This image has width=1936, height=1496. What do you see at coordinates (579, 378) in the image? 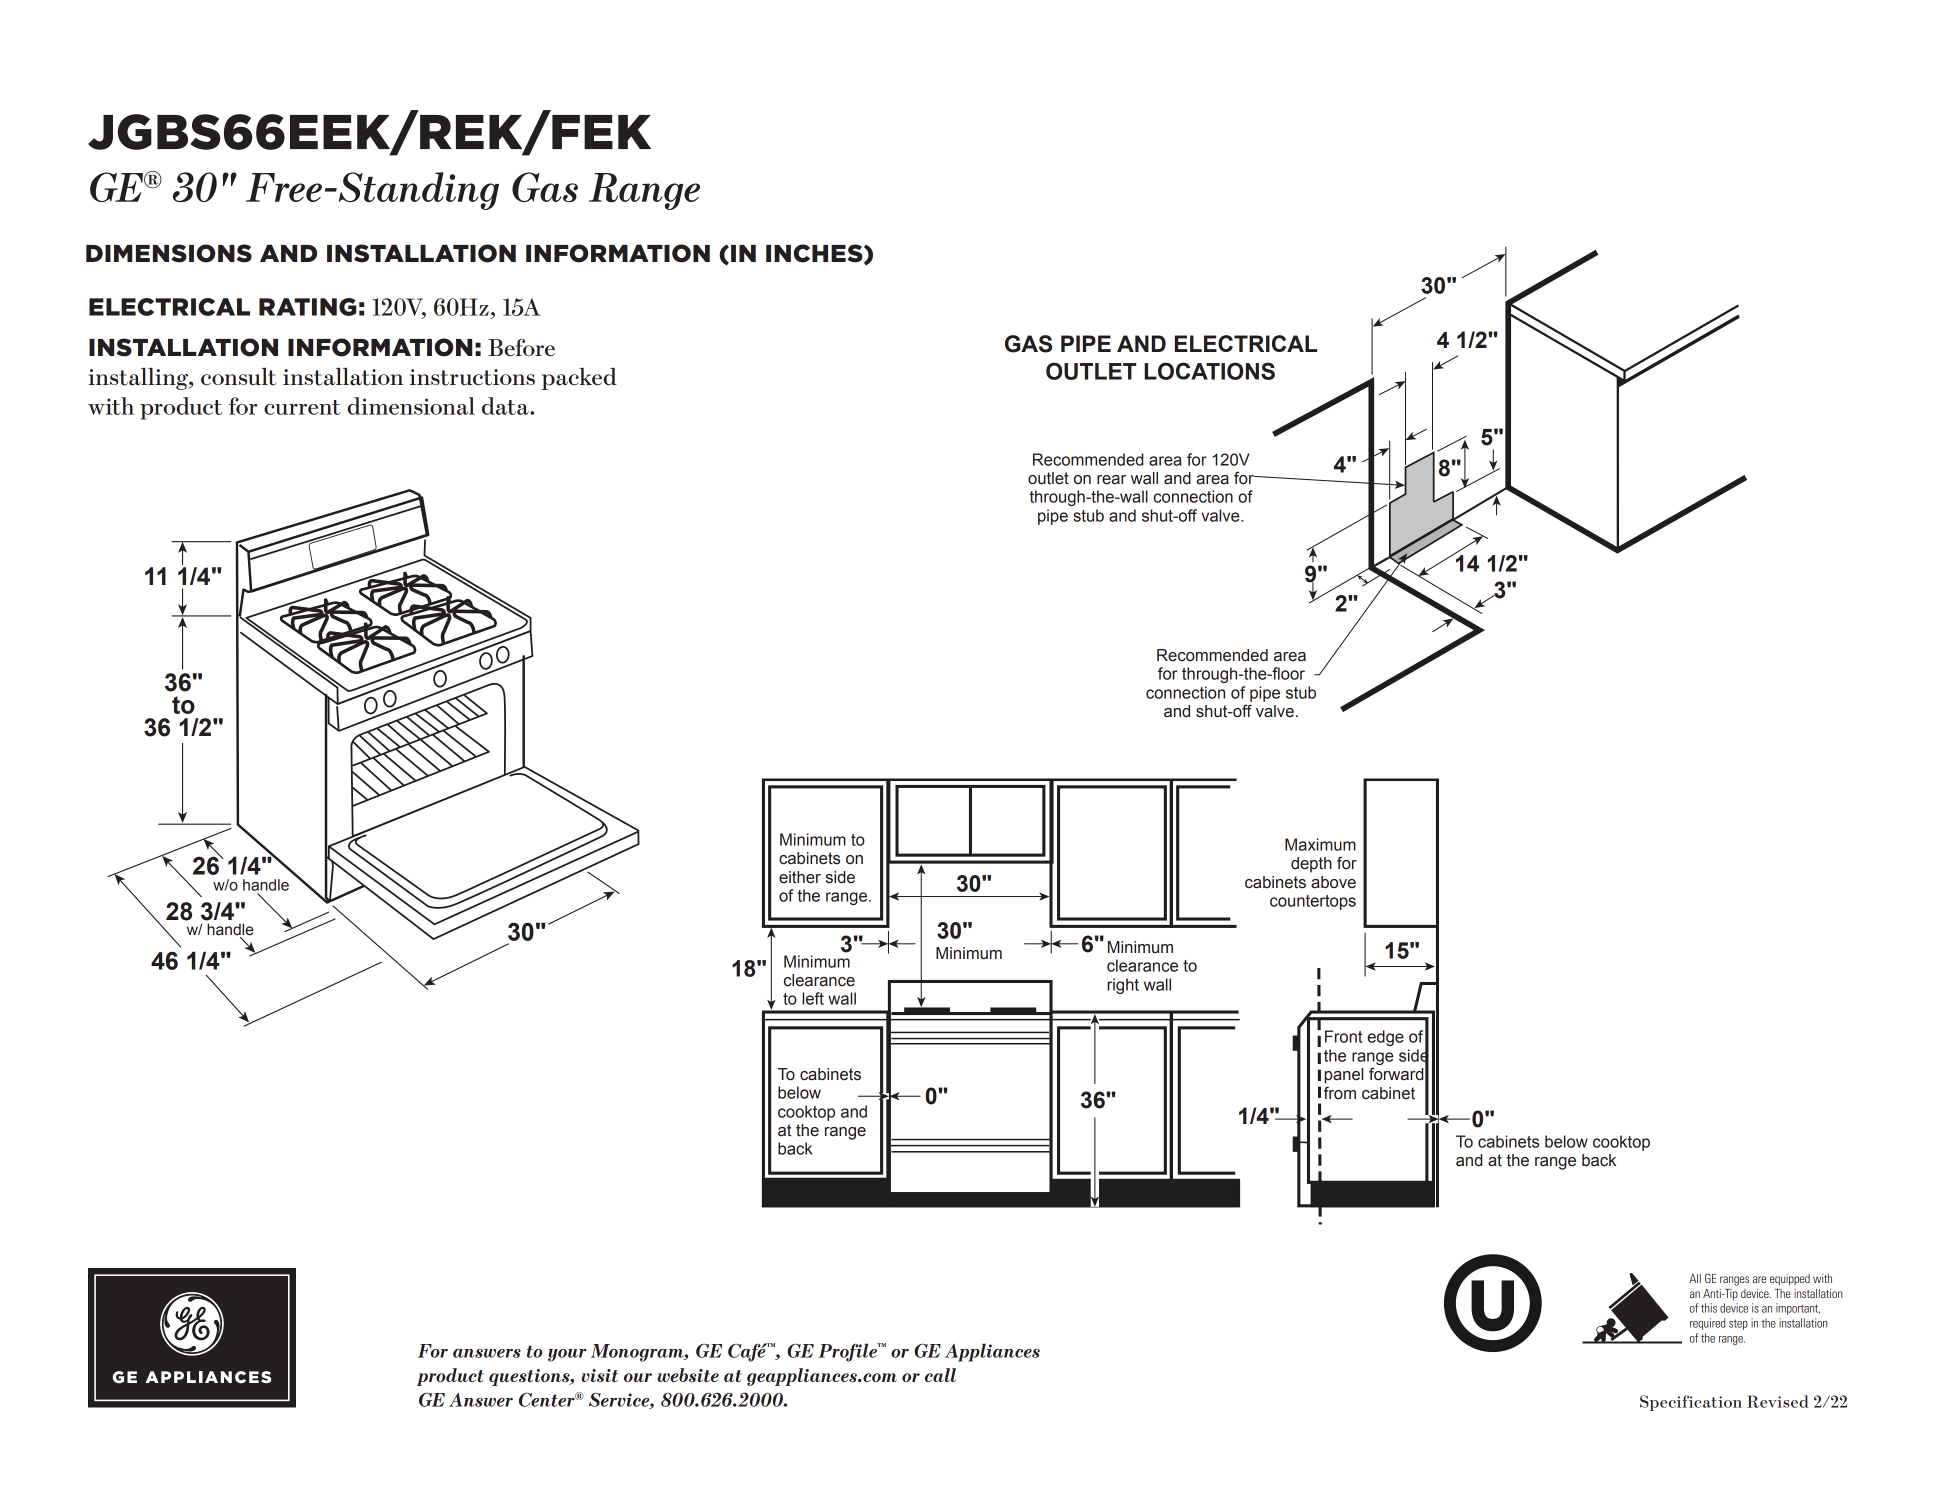
I see `packed` at bounding box center [579, 378].
